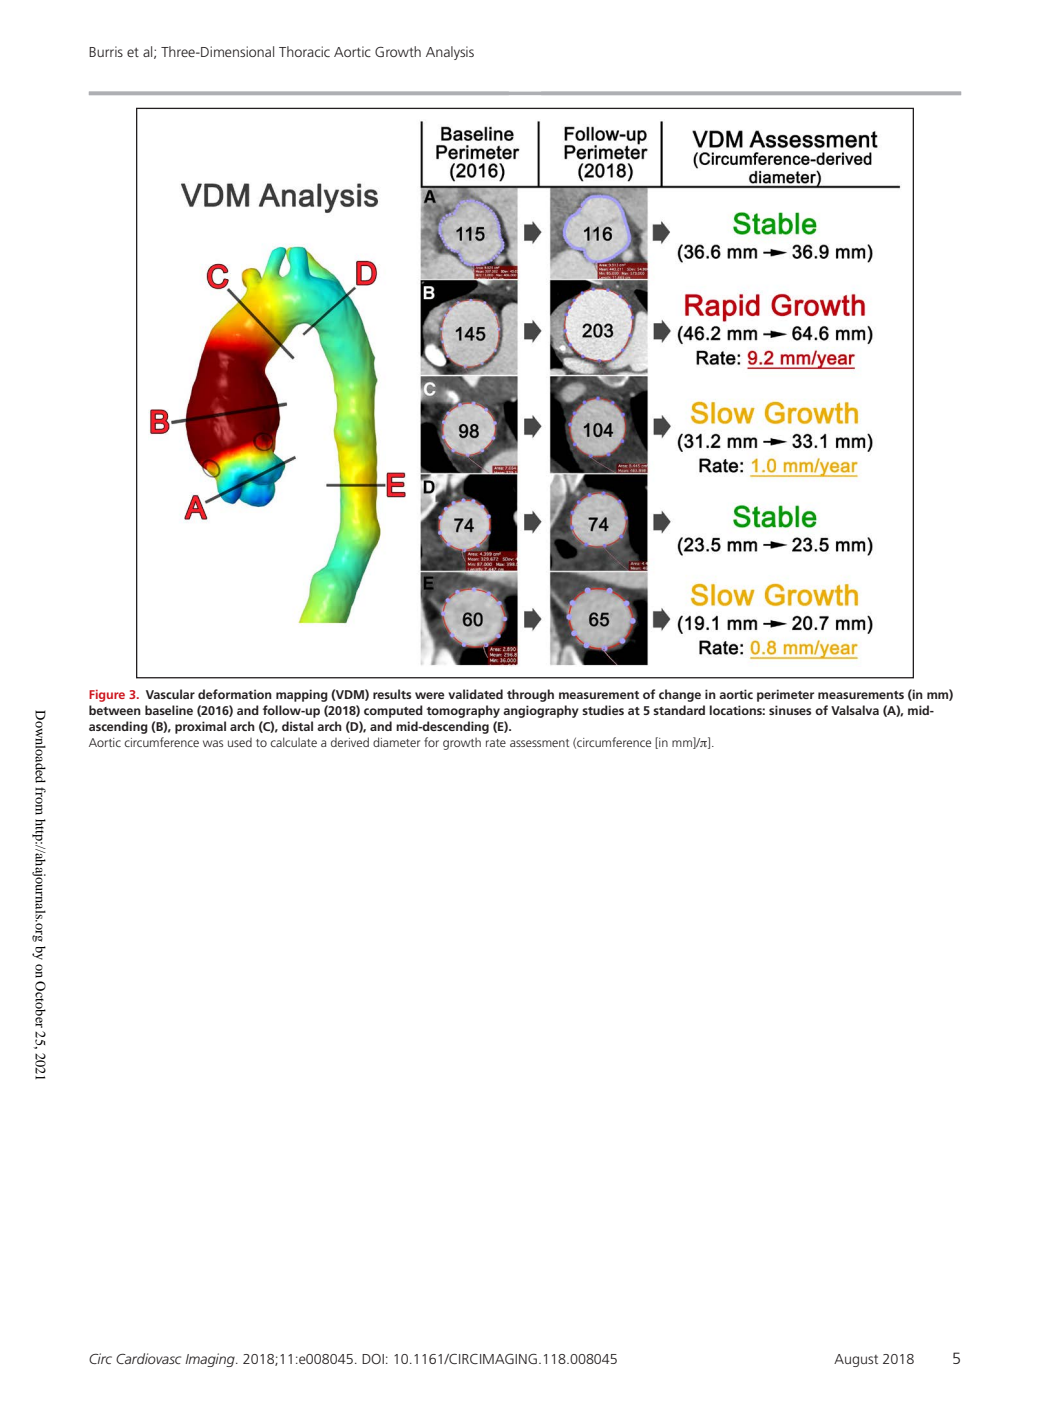 The width and height of the document is (1050, 1406). I want to click on validated, so click(475, 694).
